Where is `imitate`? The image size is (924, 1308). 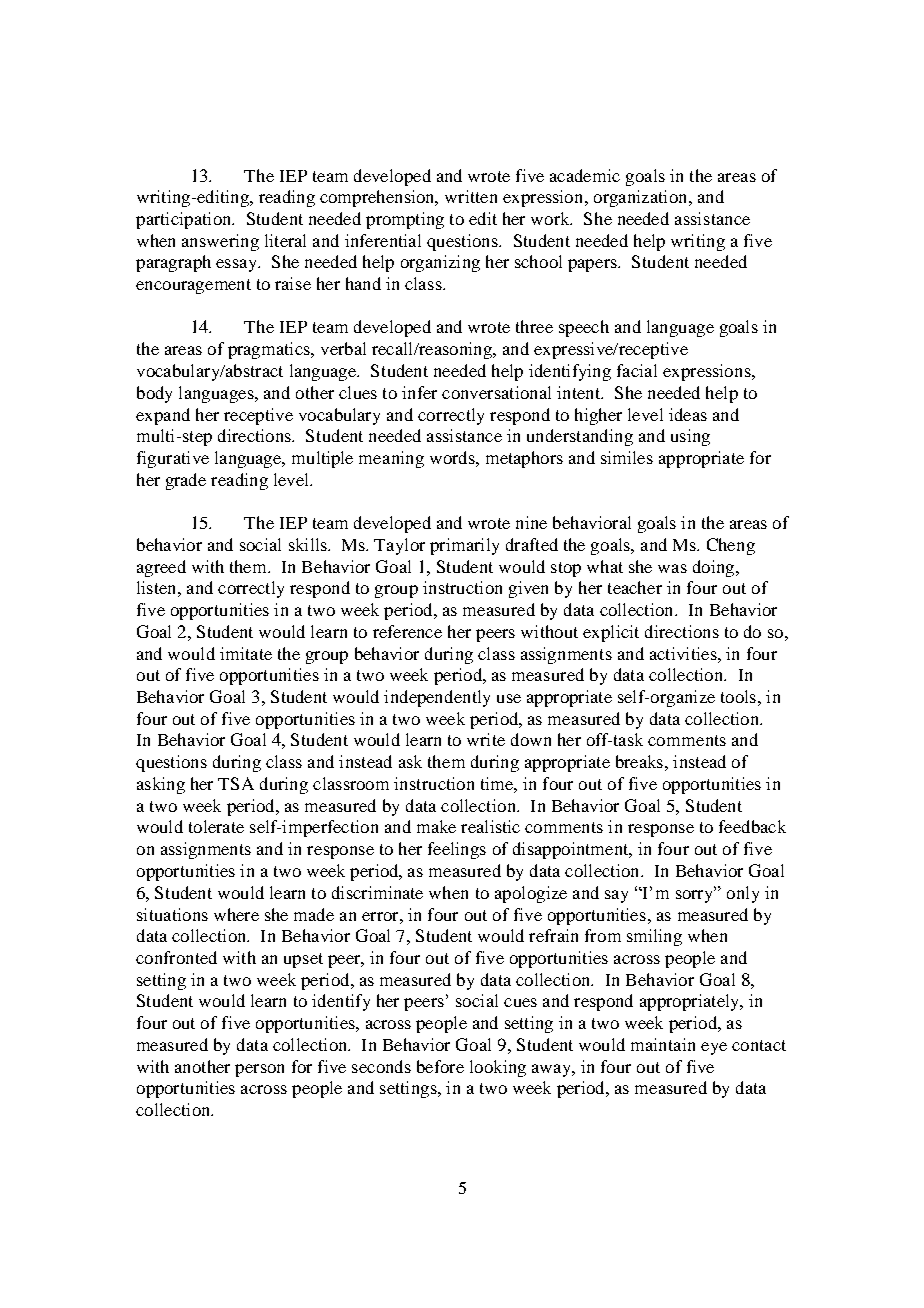 imitate is located at coordinates (246, 653).
